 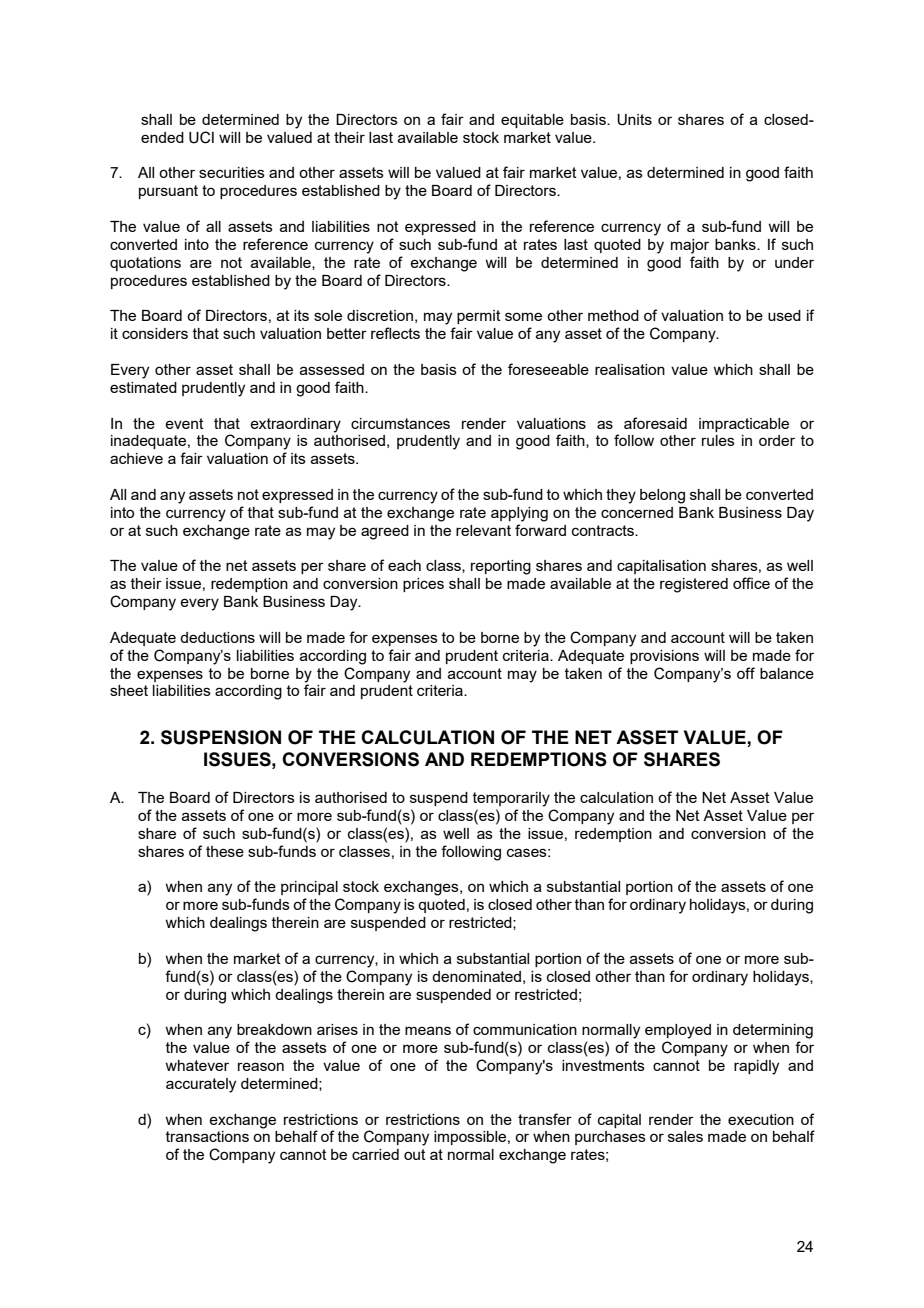 What do you see at coordinates (634, 120) in the screenshot?
I see `Units` at bounding box center [634, 120].
